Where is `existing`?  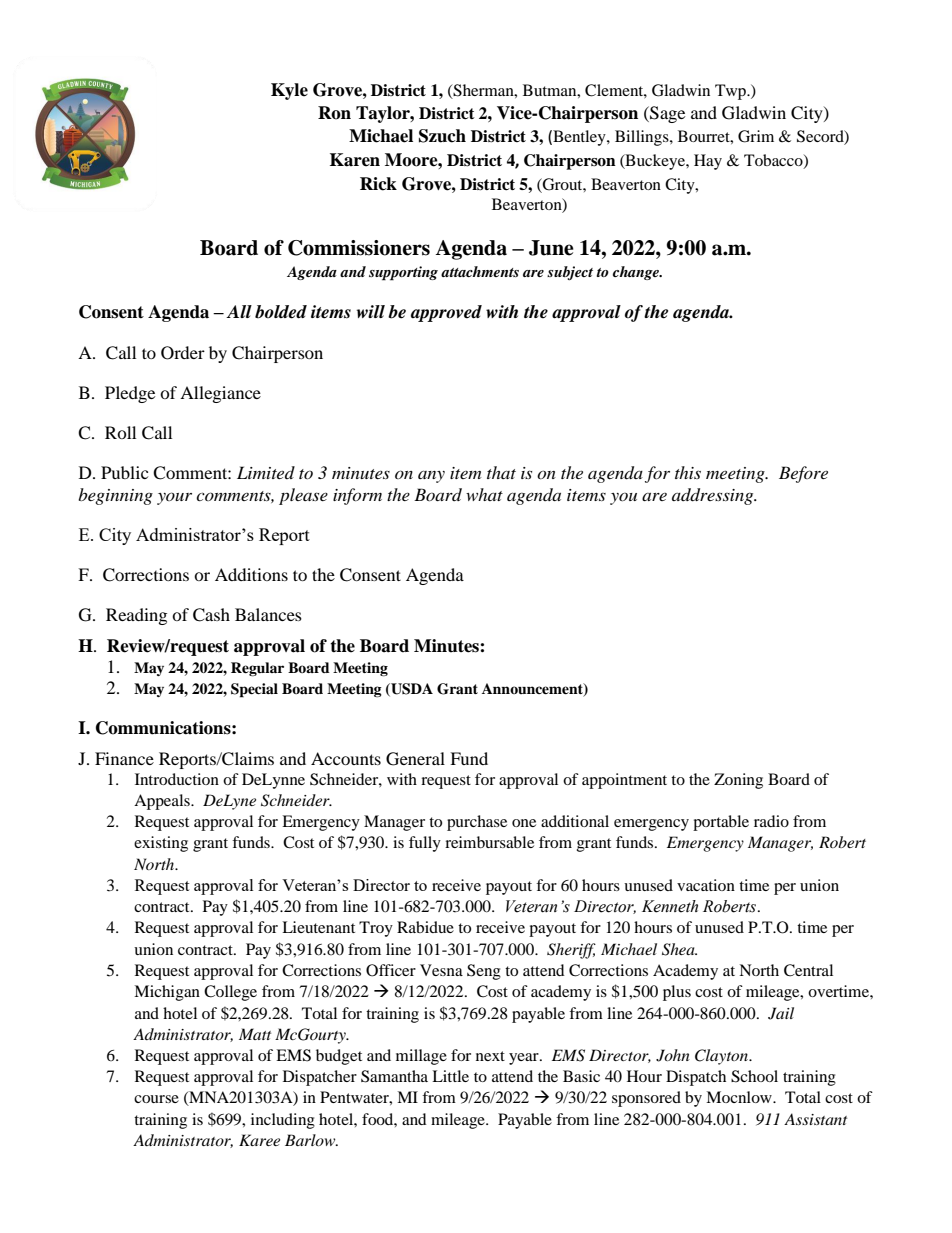 existing is located at coordinates (161, 844).
